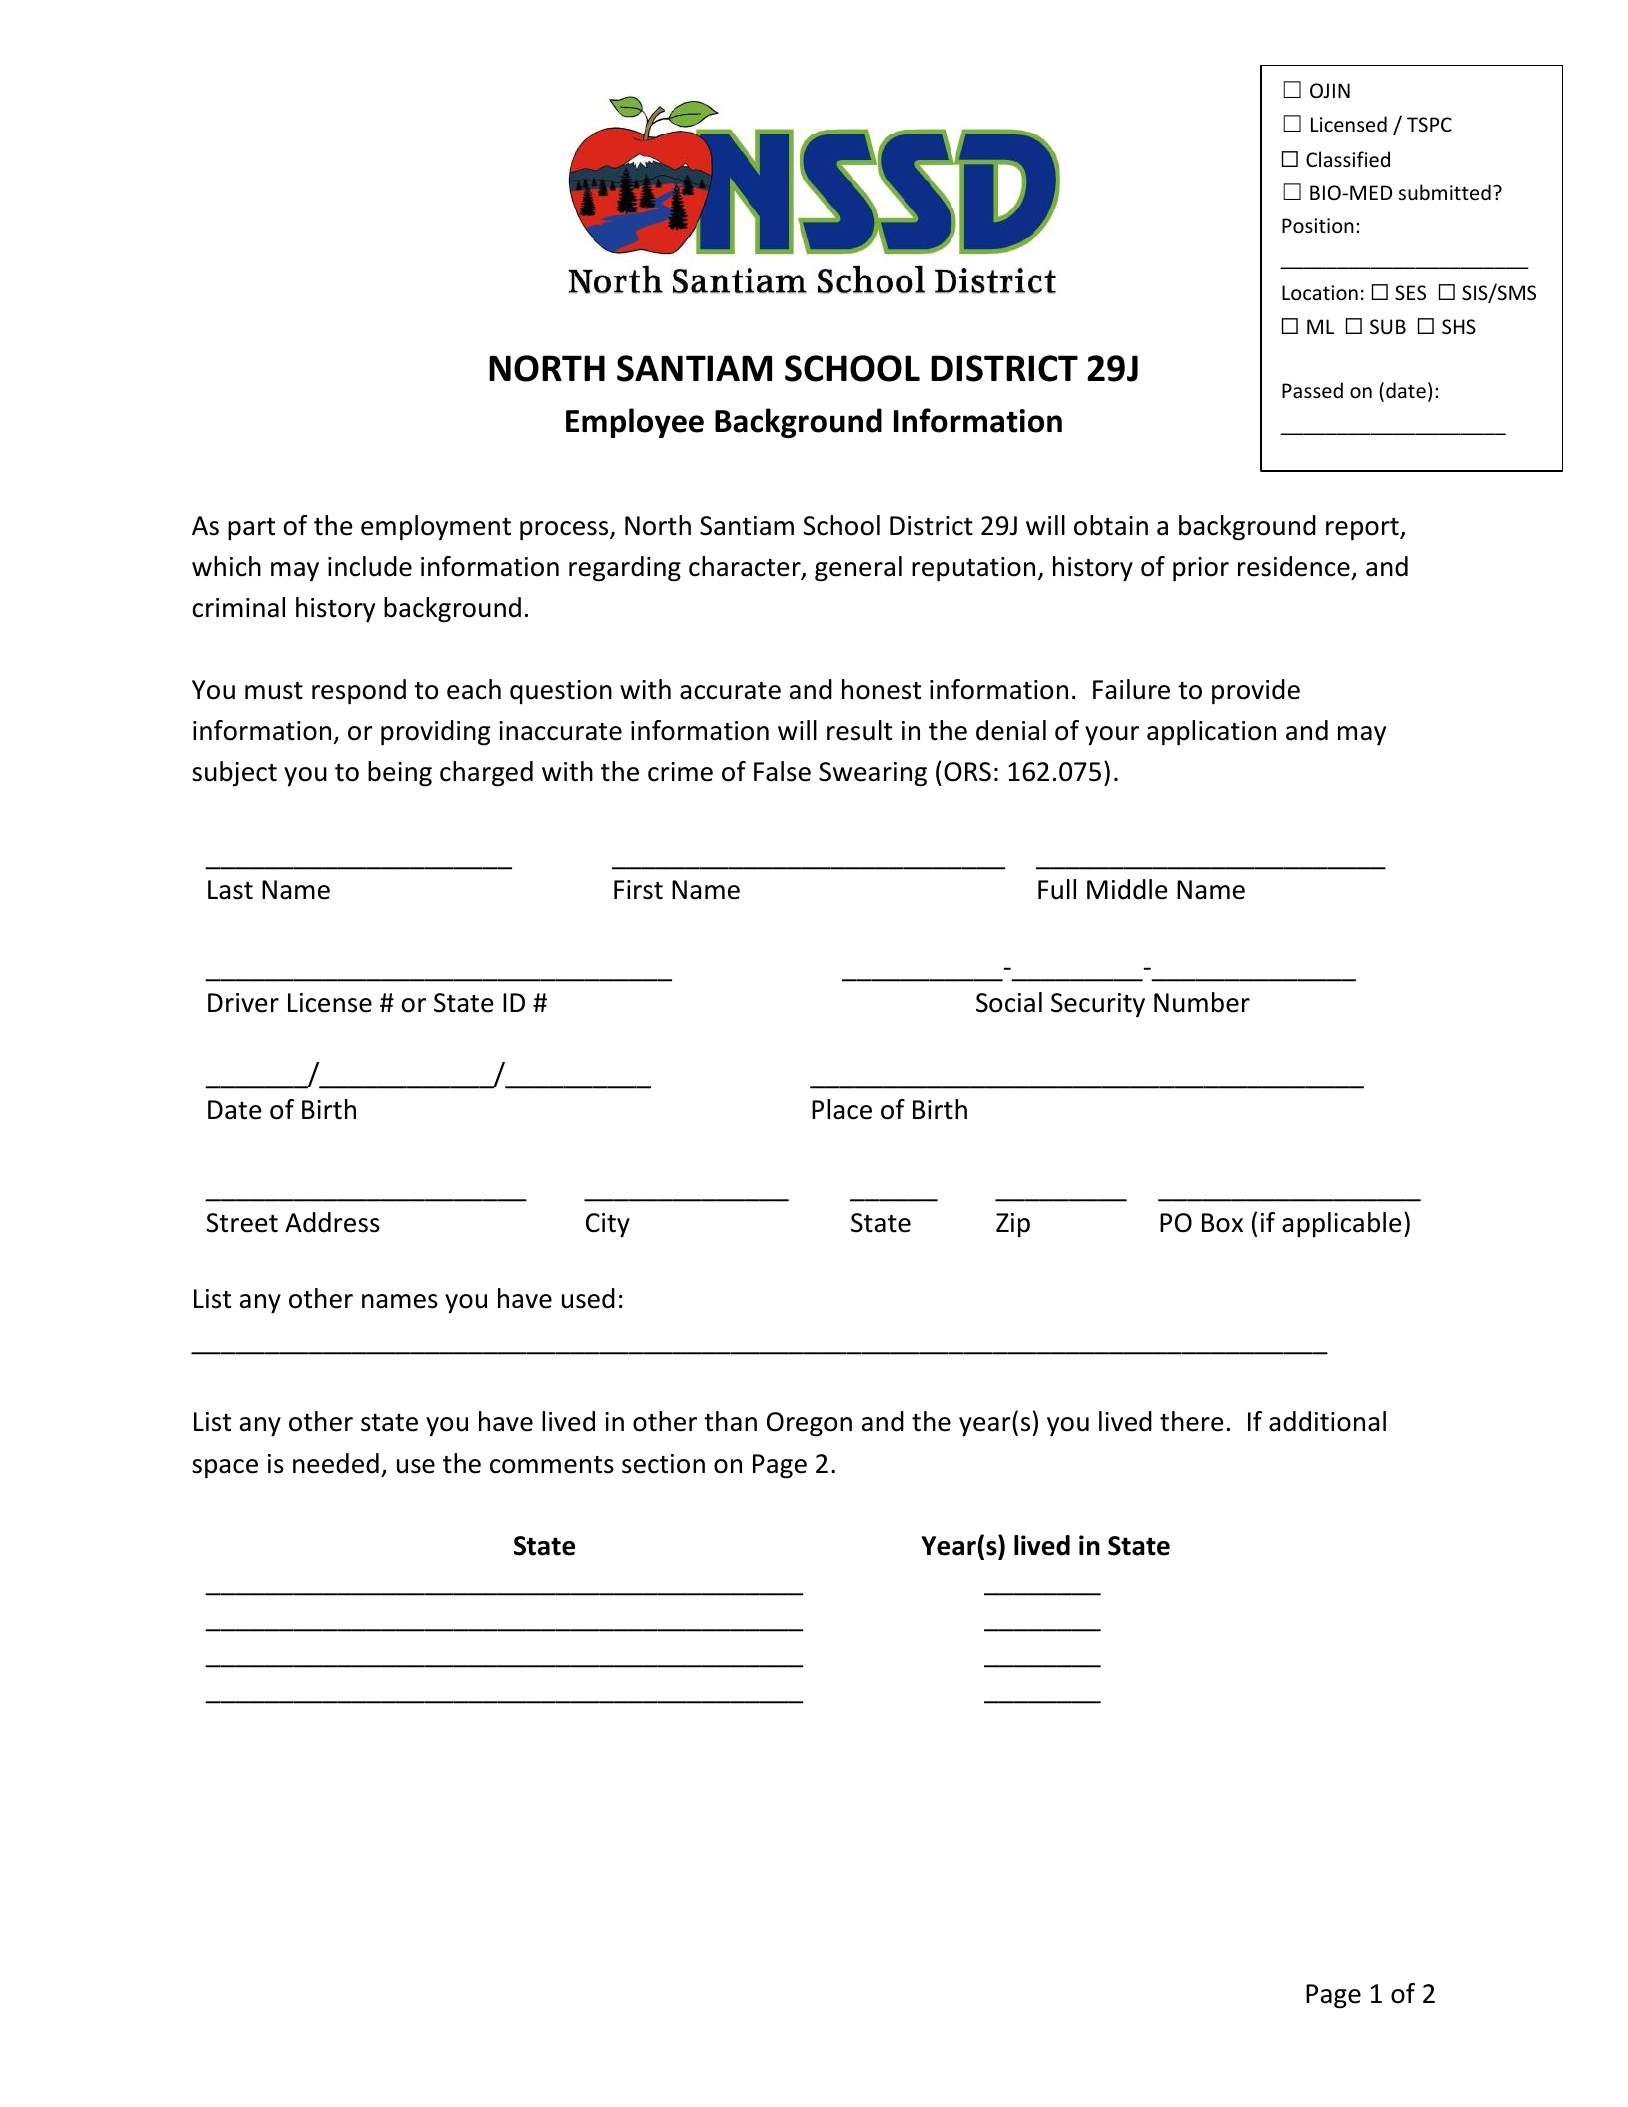 The height and width of the screenshot is (2107, 1628). I want to click on being, so click(400, 774).
